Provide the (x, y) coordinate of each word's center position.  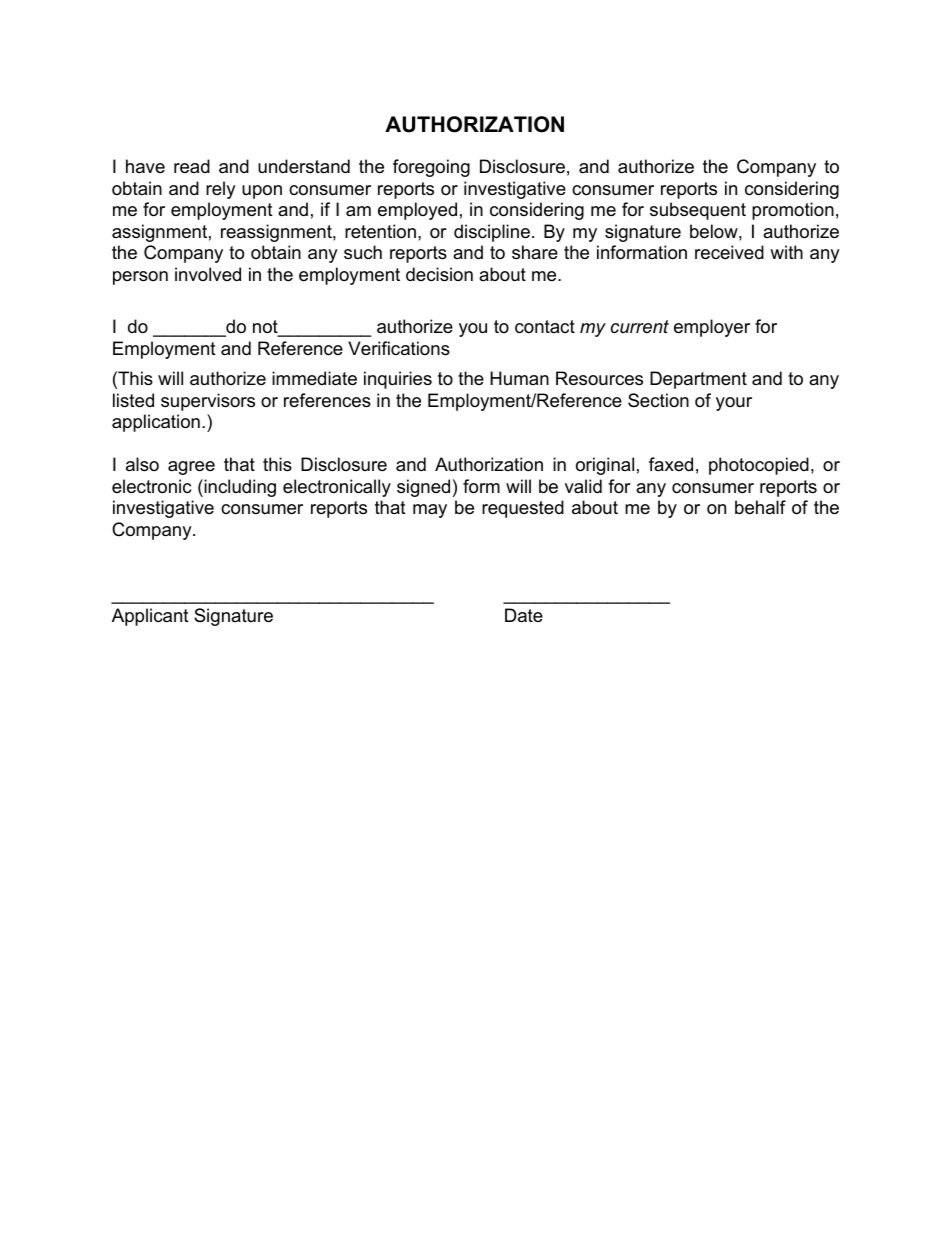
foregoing (431, 168)
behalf (760, 507)
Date (524, 615)
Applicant (150, 617)
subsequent (698, 211)
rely (221, 190)
